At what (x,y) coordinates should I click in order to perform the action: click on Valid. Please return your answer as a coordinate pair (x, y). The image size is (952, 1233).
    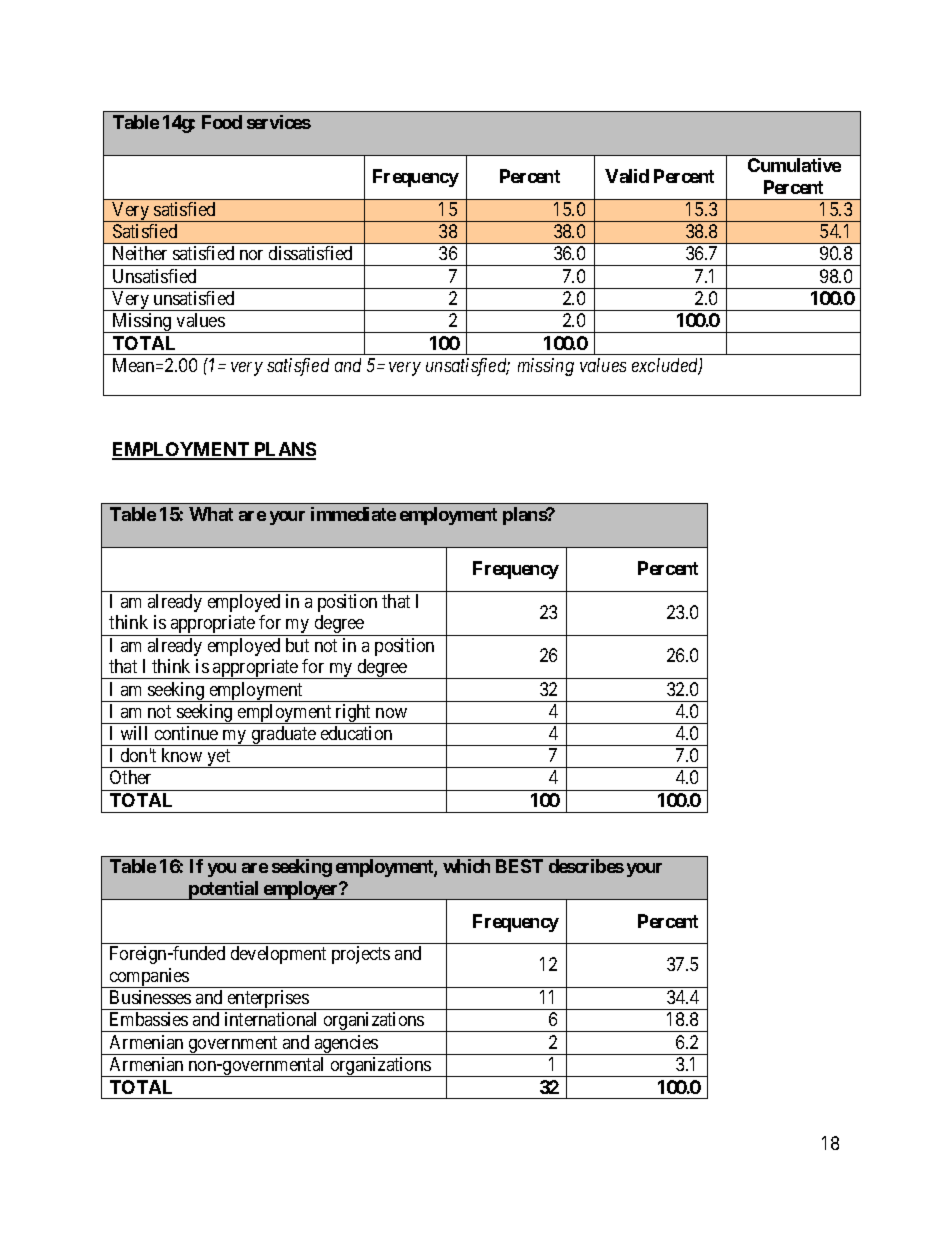
    Looking at the image, I should click on (627, 176).
